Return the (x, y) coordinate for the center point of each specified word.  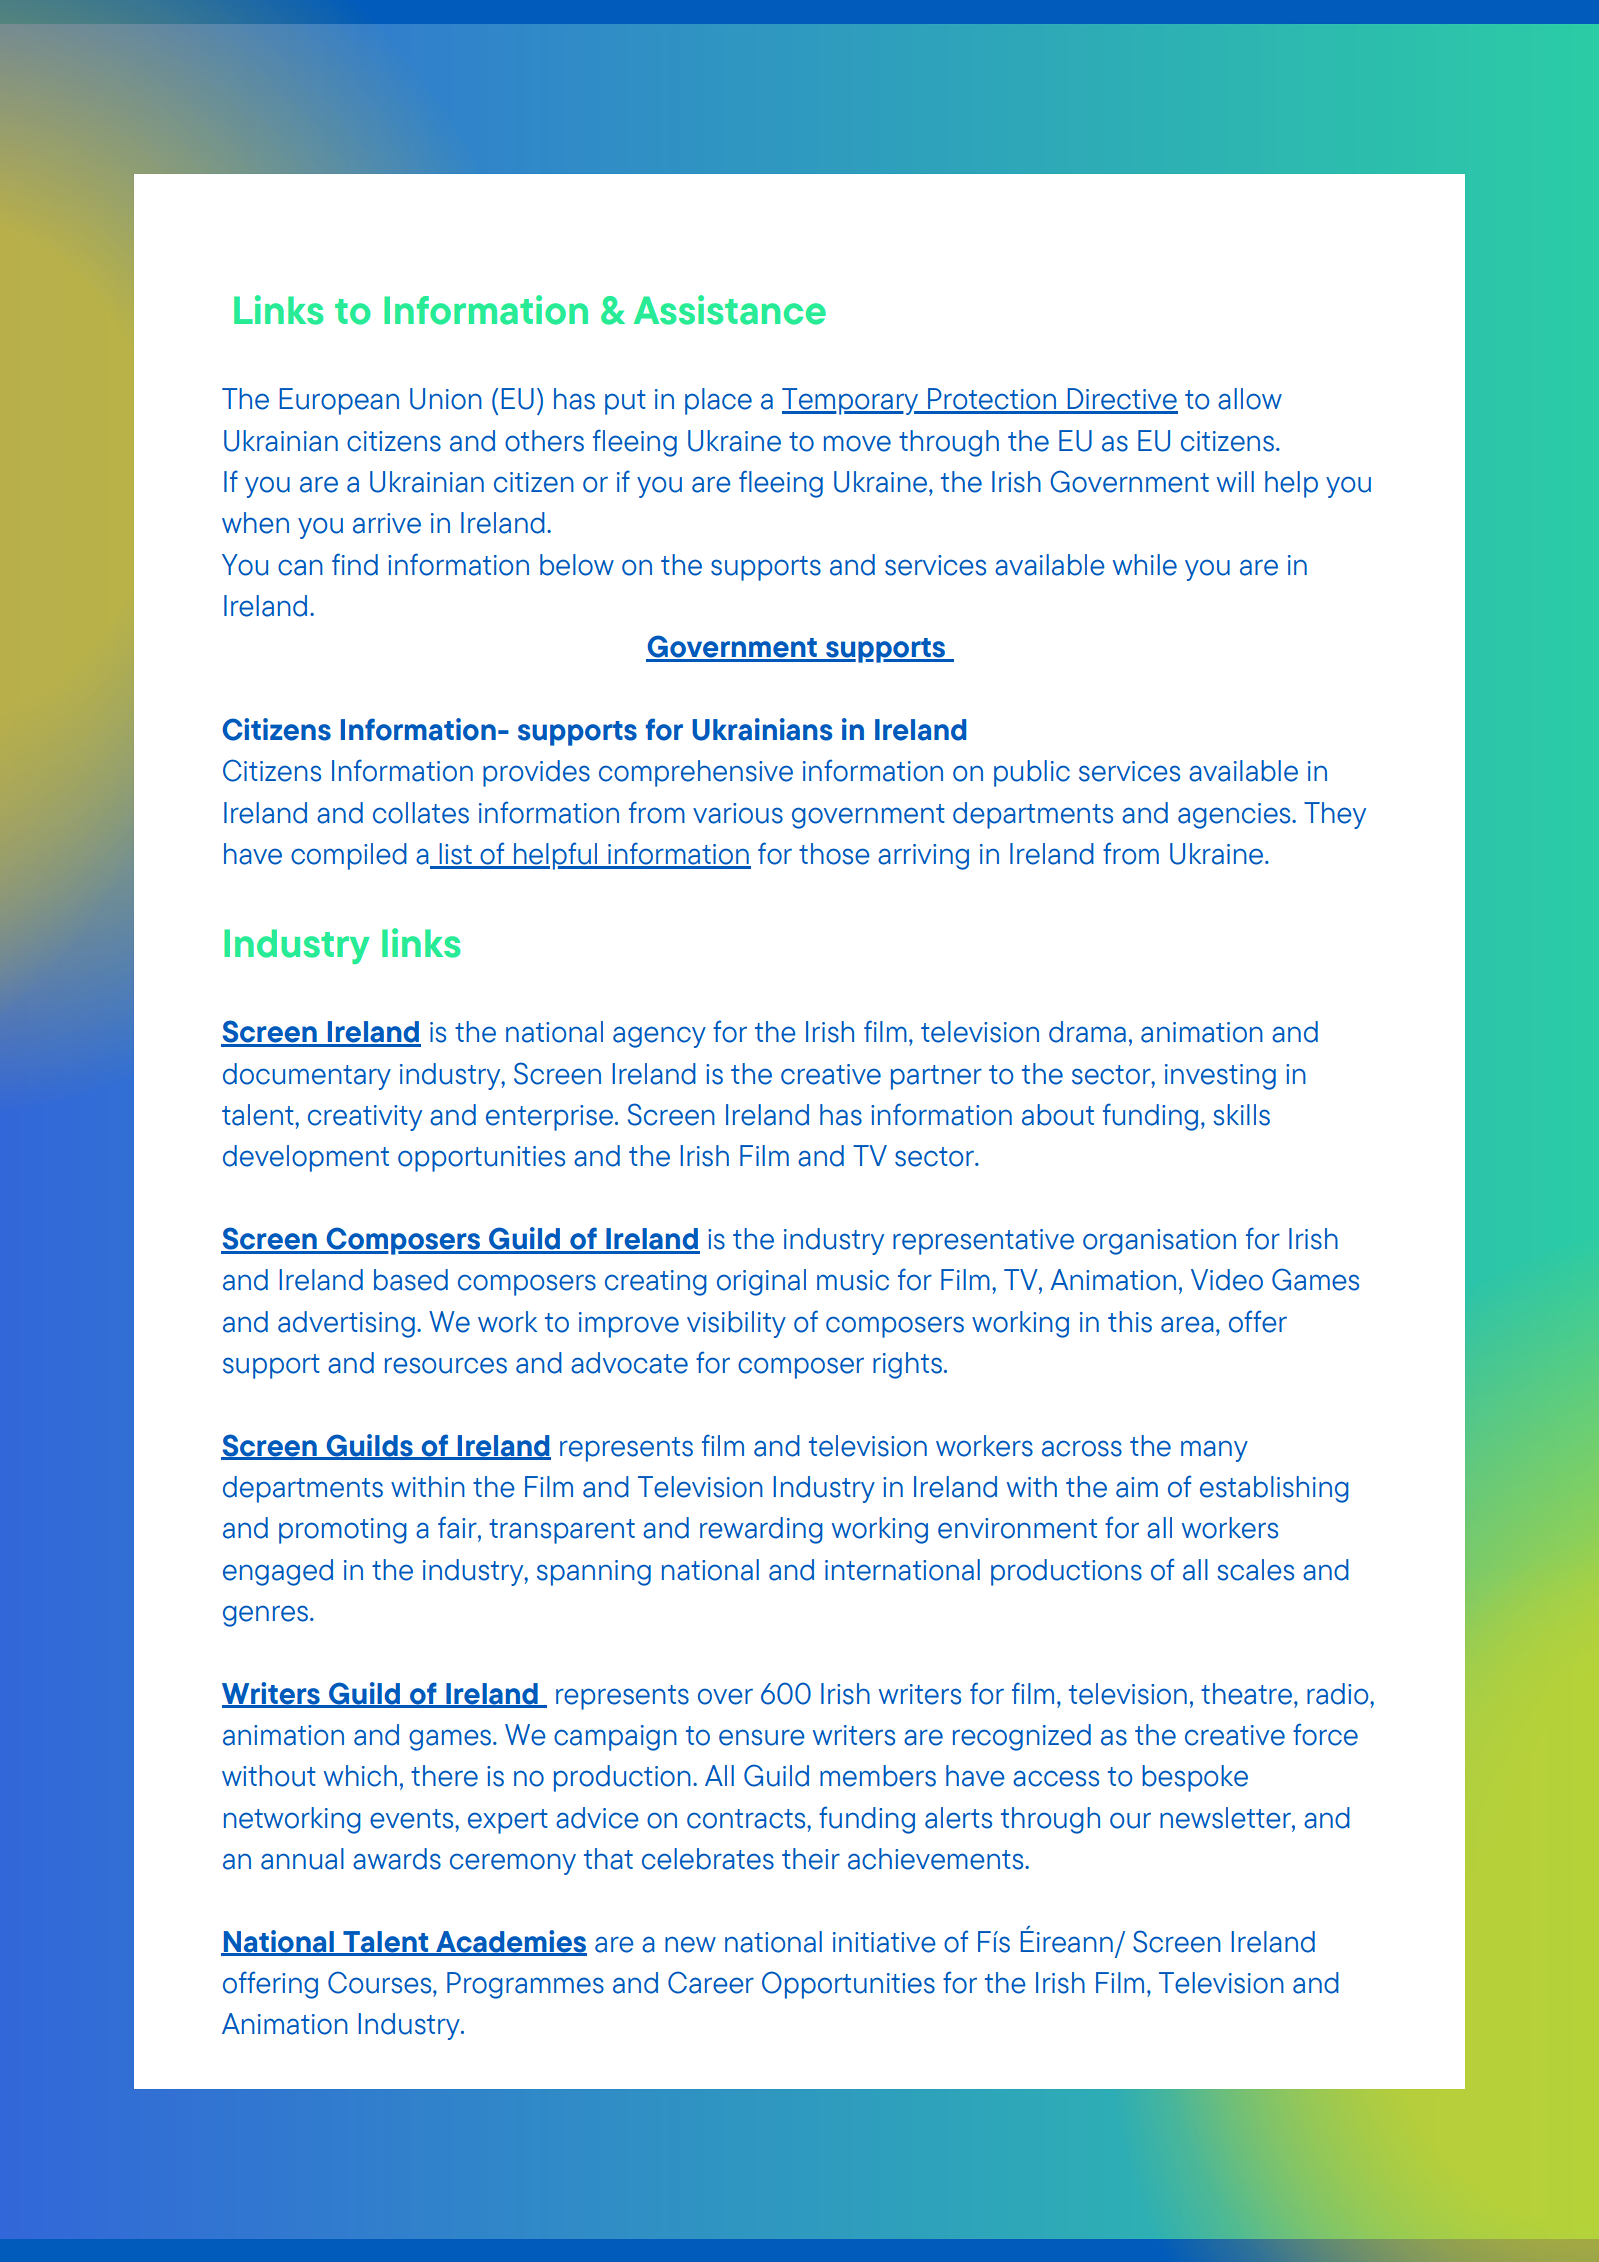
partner (936, 1077)
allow (1250, 399)
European (339, 401)
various (738, 813)
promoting (343, 1531)
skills (1241, 1115)
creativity (365, 1118)
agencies (1235, 816)
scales (1255, 1570)
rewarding (761, 1530)
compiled (349, 856)
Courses (381, 1982)
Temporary (851, 401)
